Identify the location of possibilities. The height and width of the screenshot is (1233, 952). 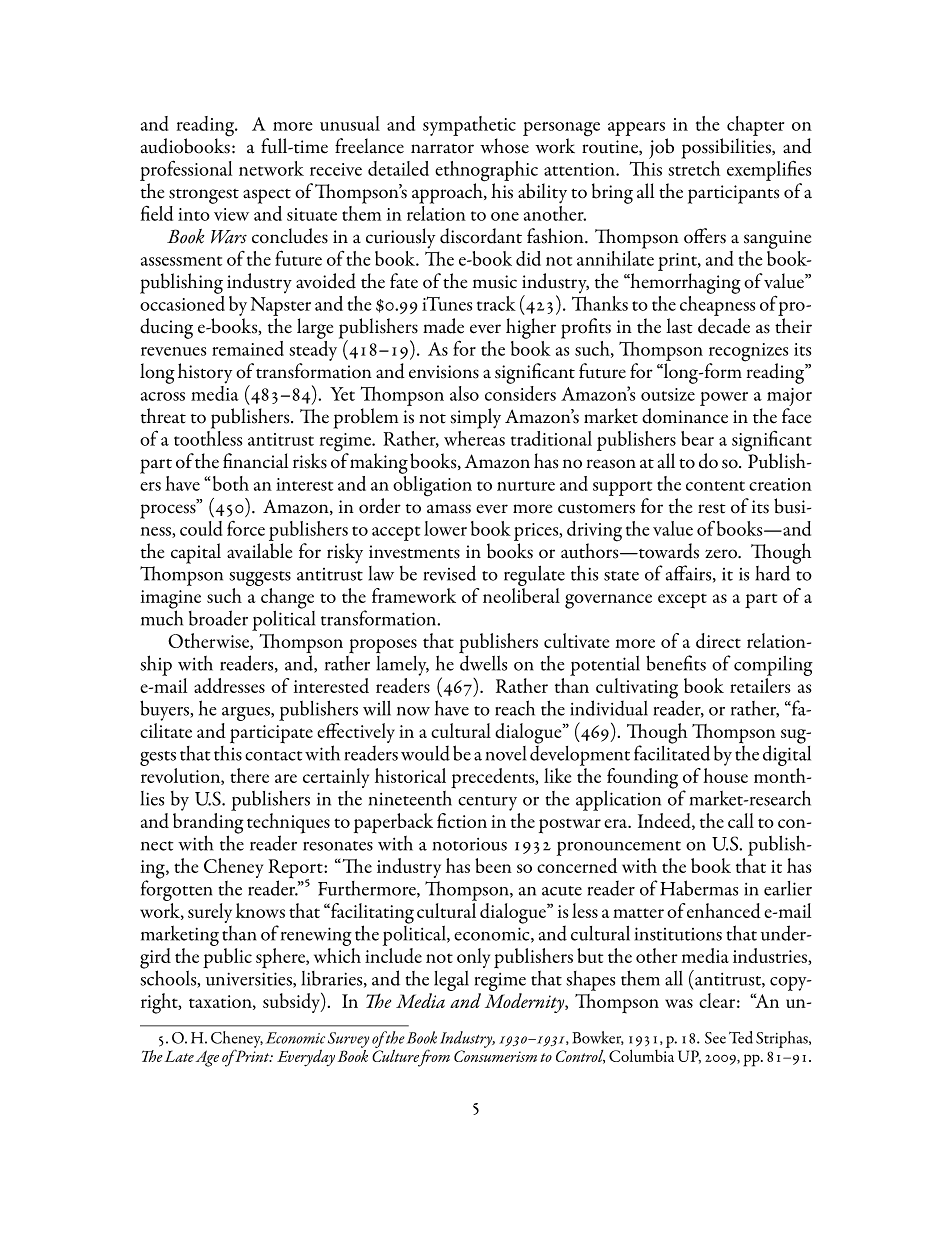
(727, 148).
